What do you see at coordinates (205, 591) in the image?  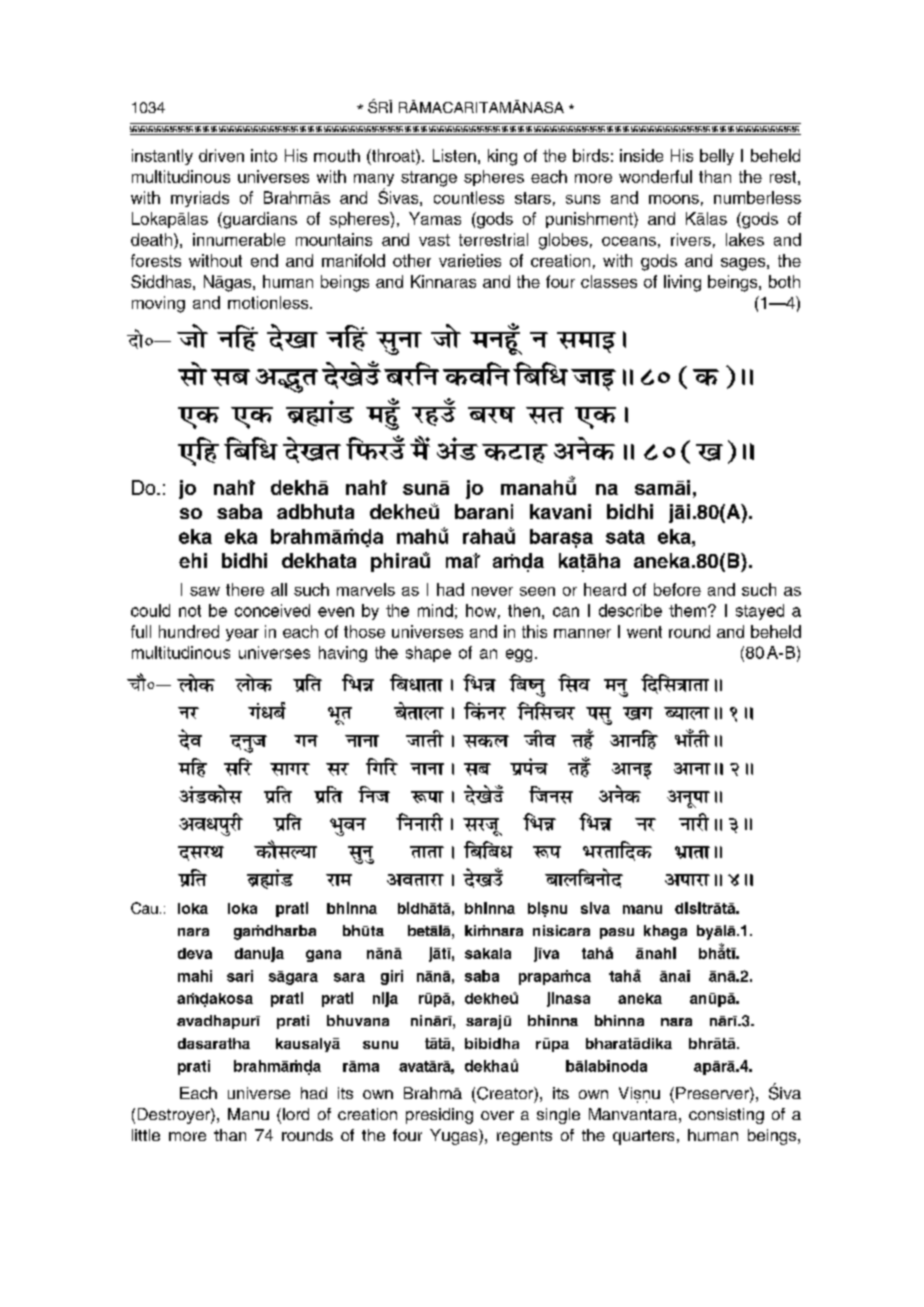 I see `saw` at bounding box center [205, 591].
